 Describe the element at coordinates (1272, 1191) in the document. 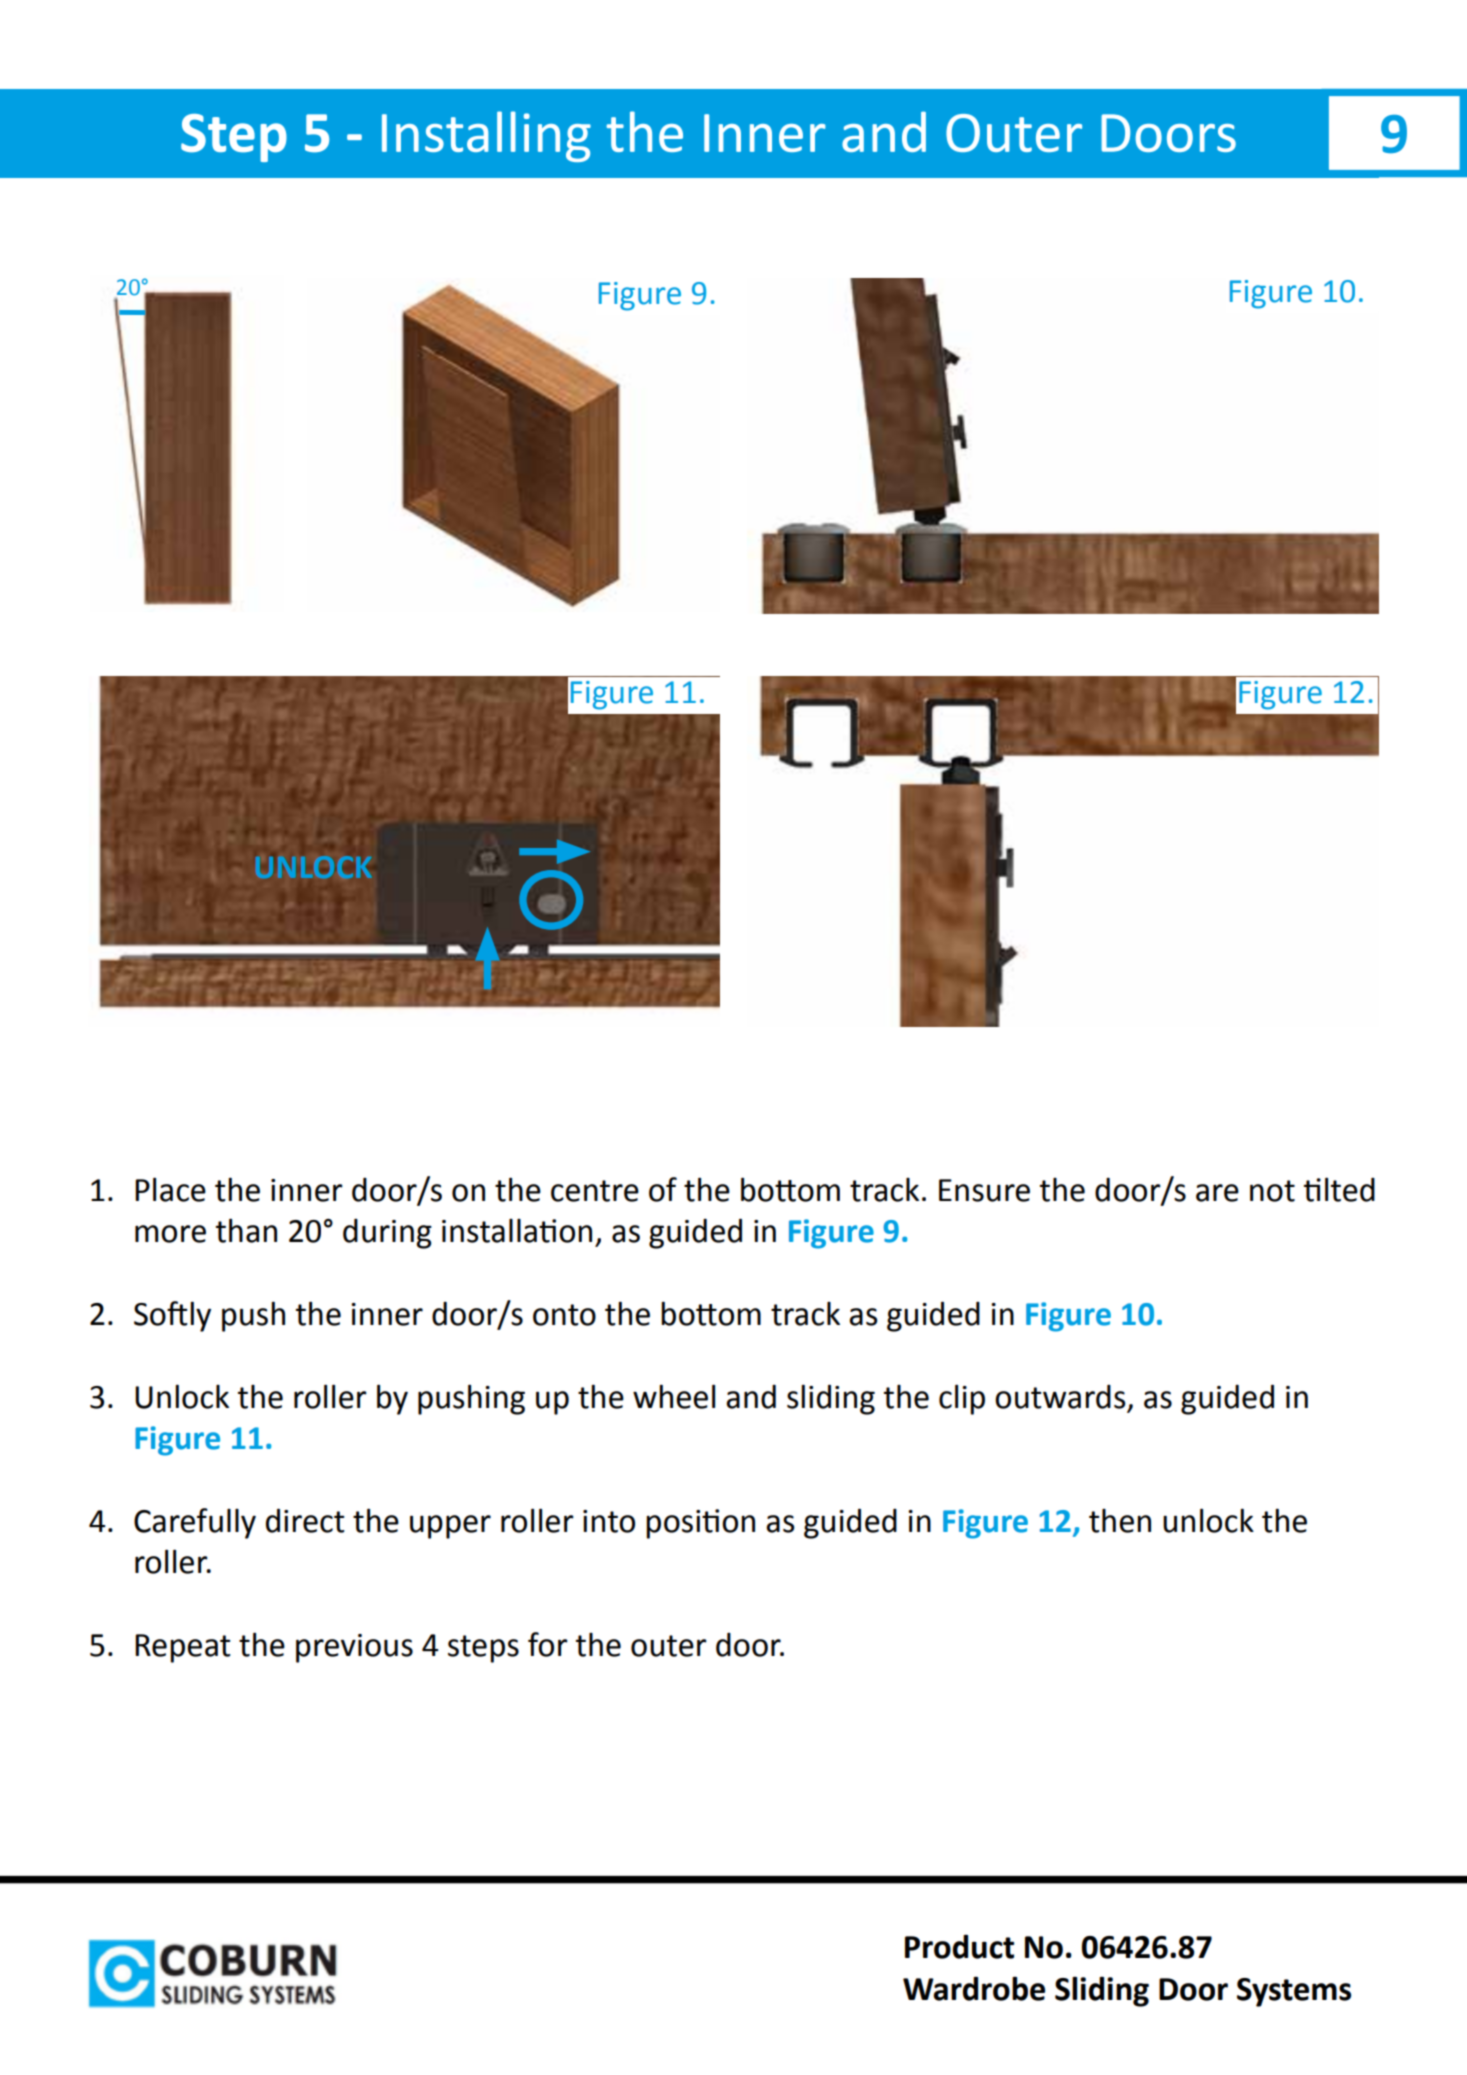

I see `not` at that location.
